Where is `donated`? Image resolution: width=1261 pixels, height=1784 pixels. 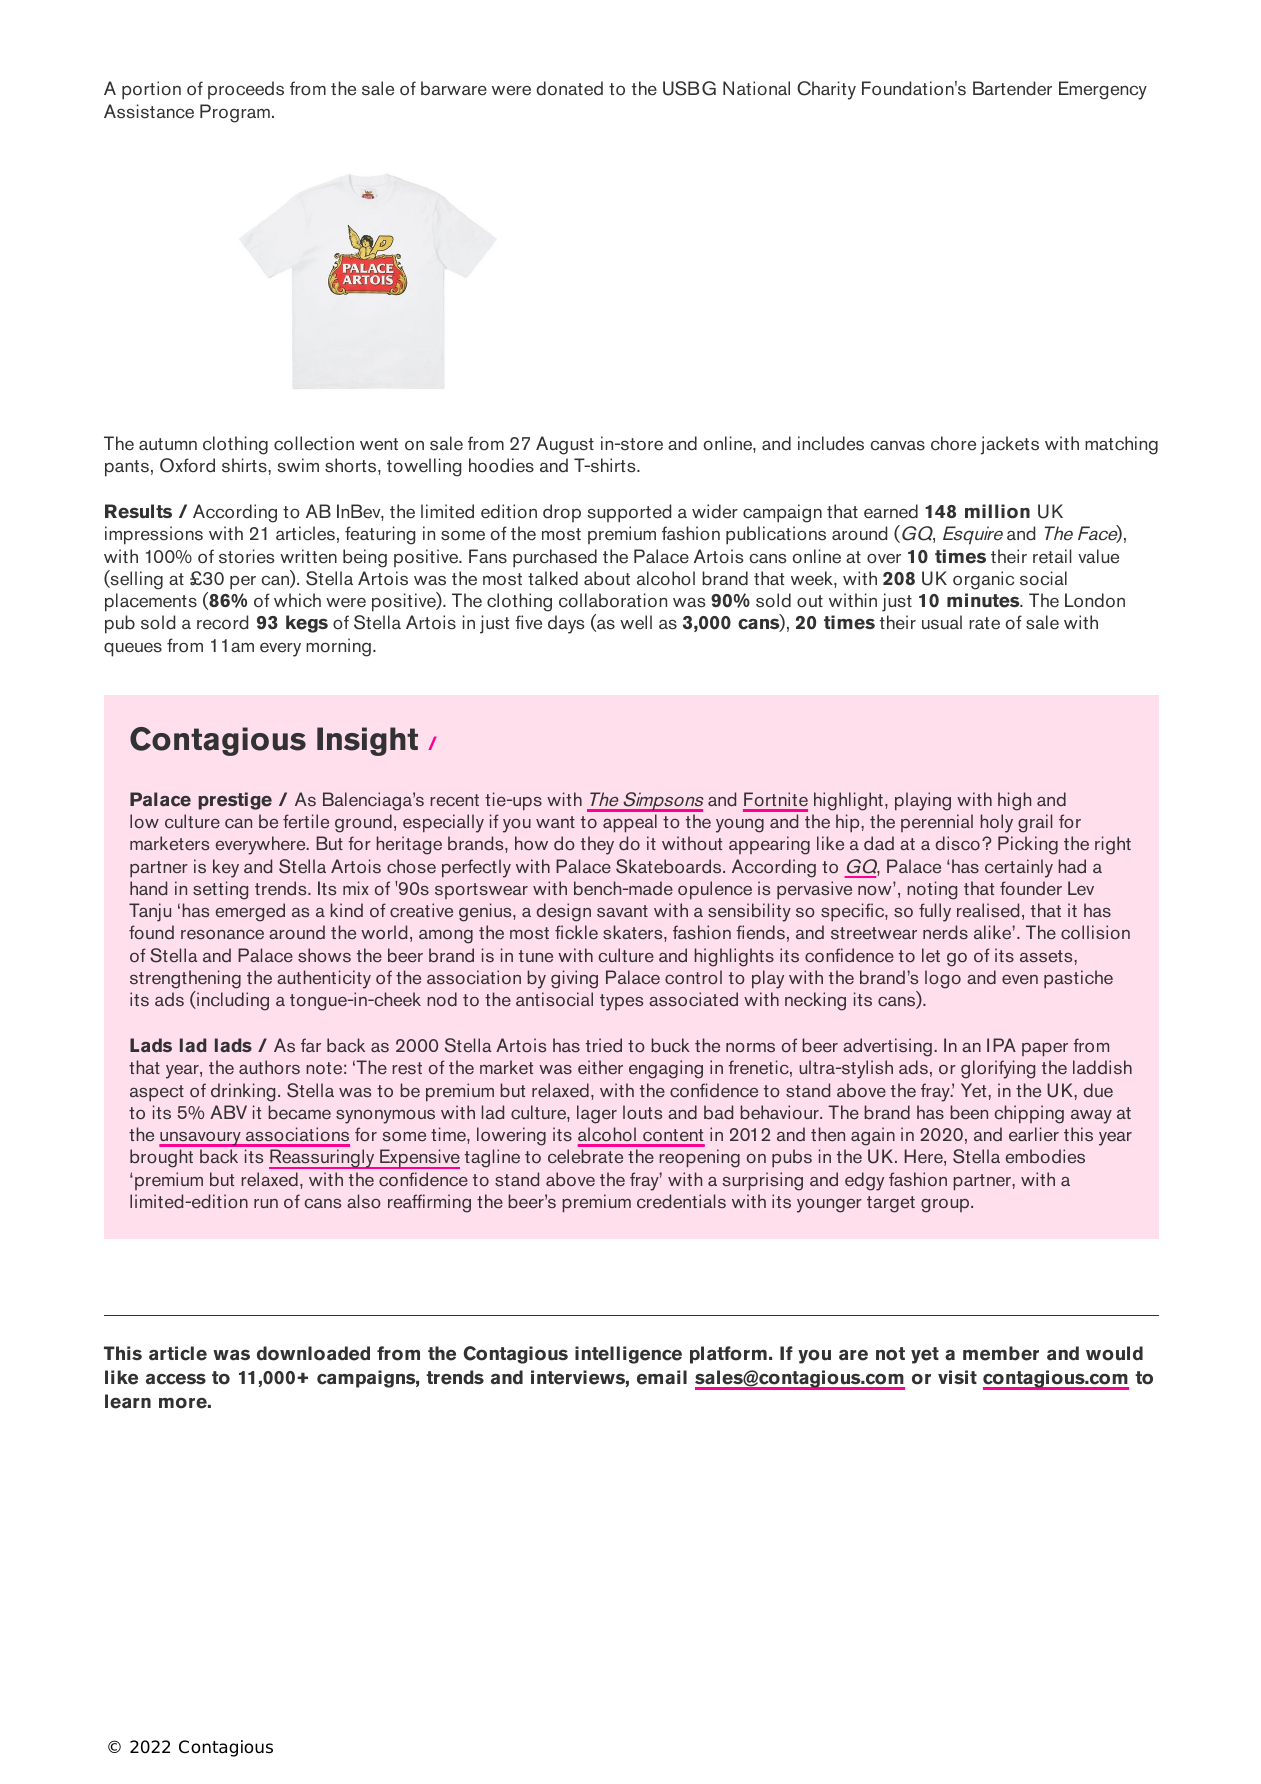
donated is located at coordinates (569, 88).
